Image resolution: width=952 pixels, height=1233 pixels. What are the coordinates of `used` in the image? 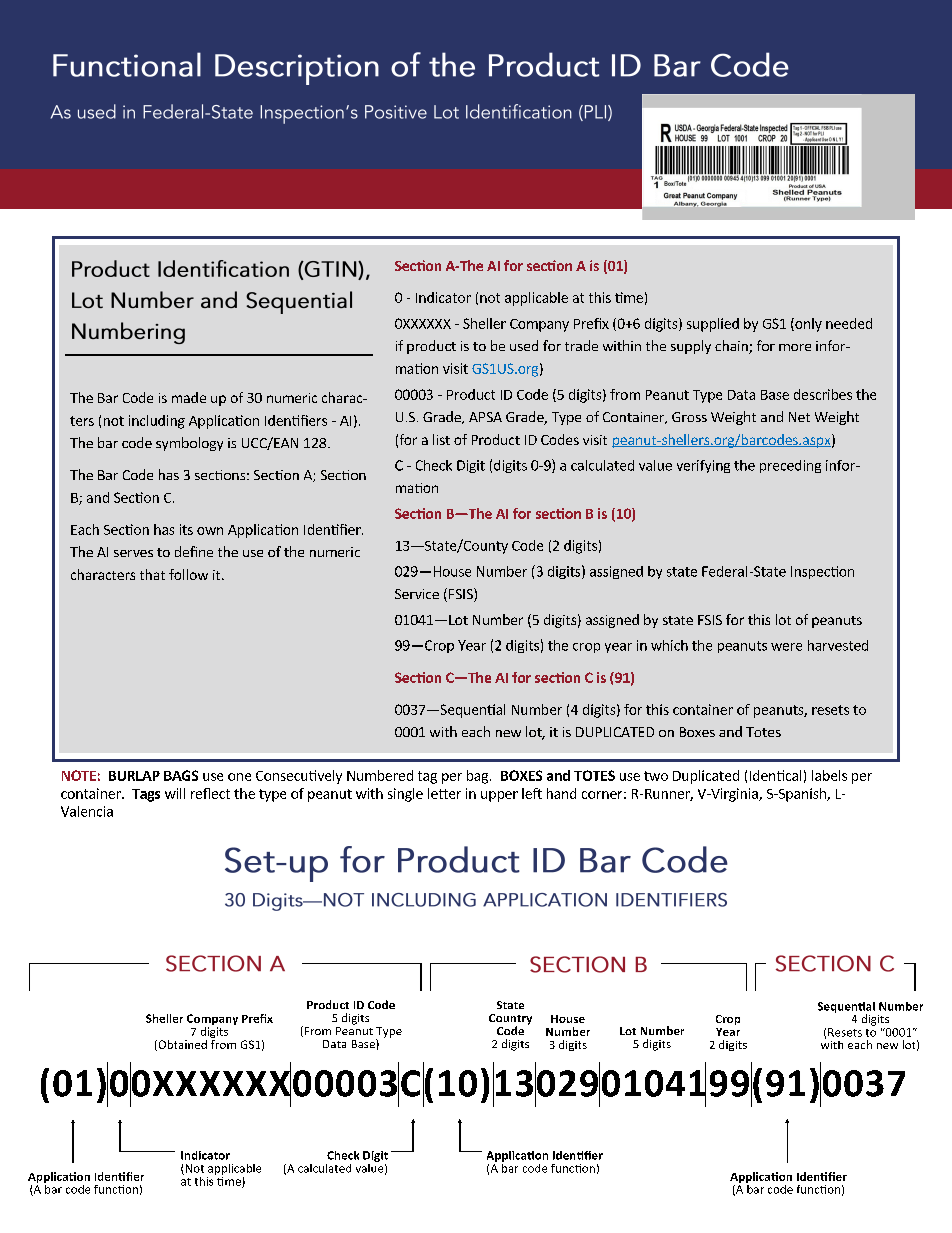 It's located at (524, 345).
